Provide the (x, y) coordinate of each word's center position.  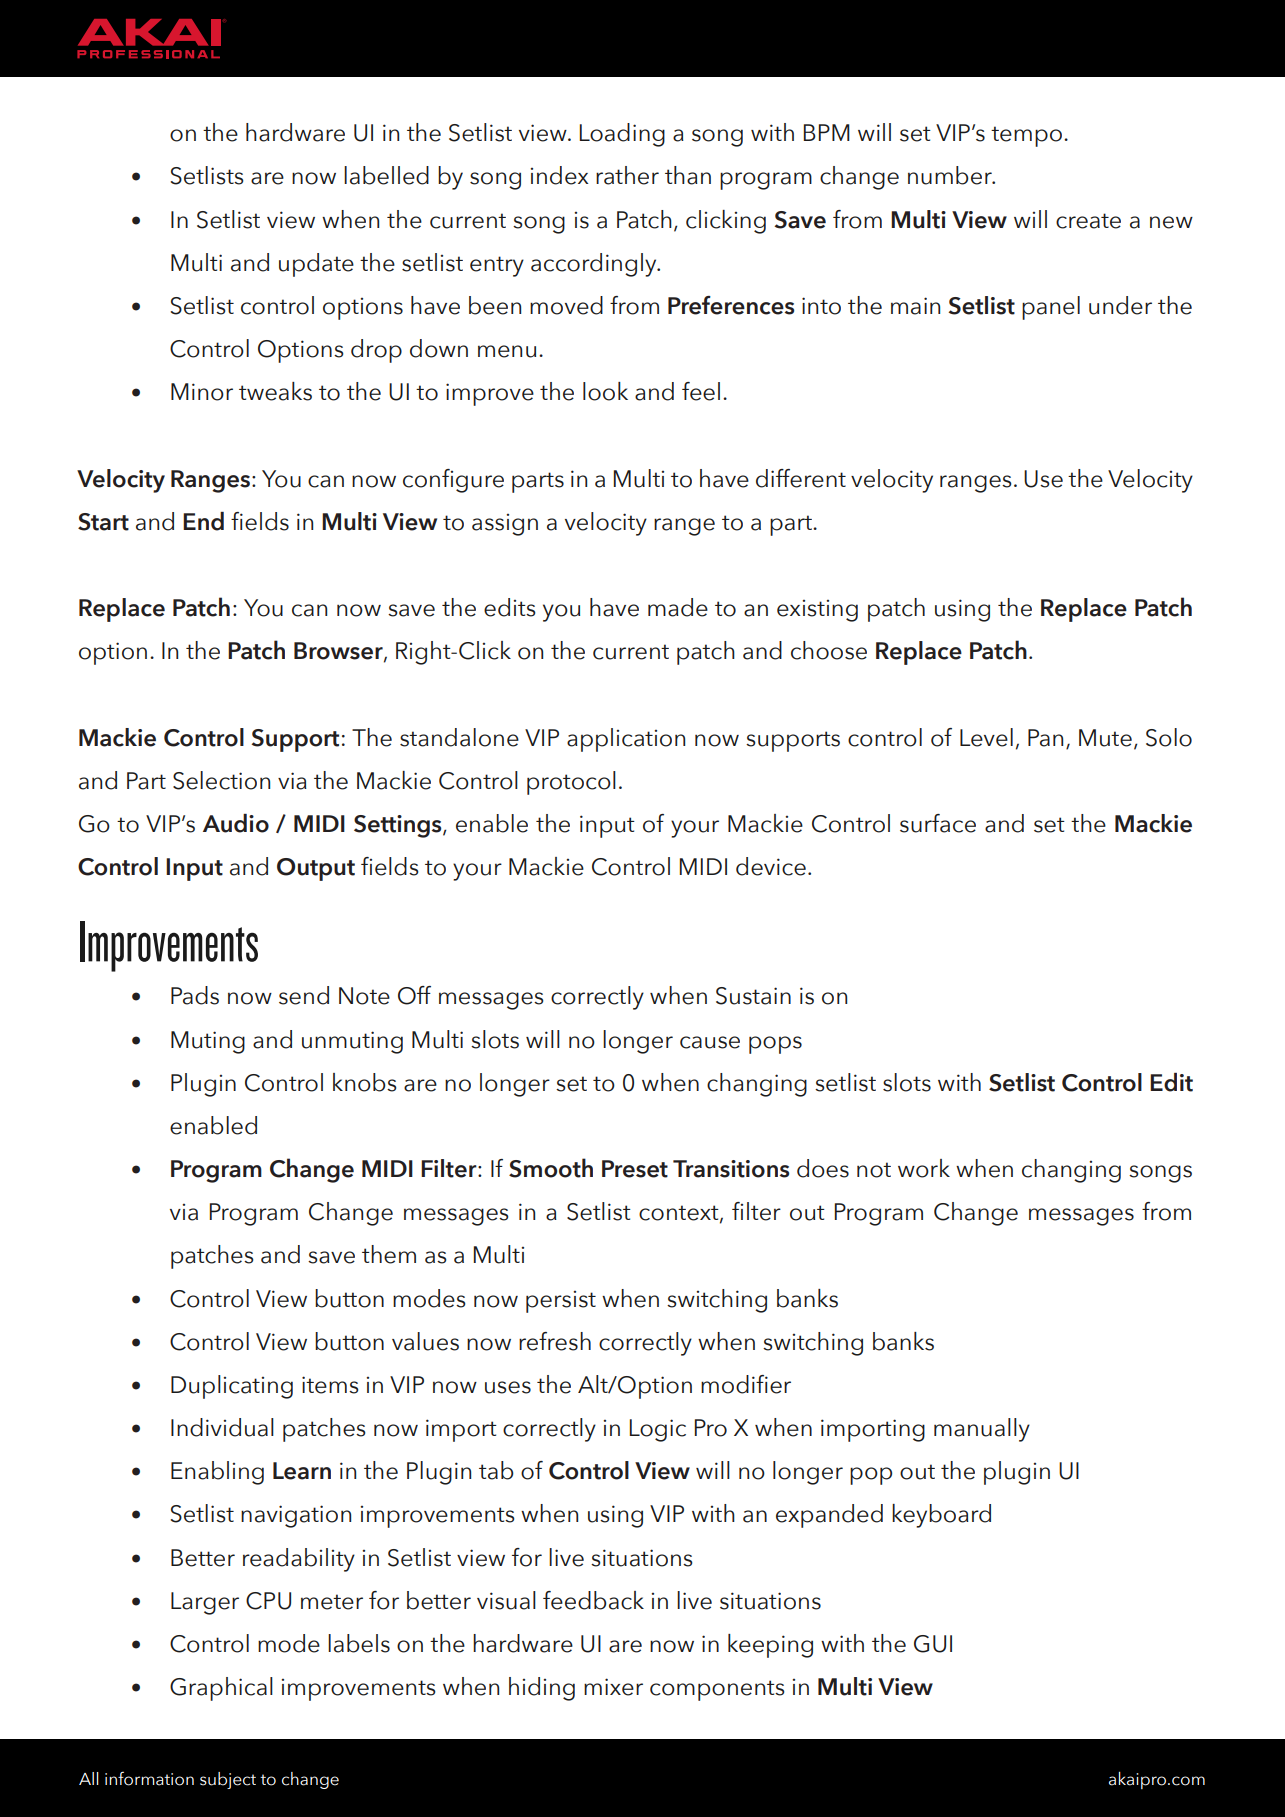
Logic (658, 1430)
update (316, 265)
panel (1051, 308)
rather (627, 175)
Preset (635, 1169)
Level (986, 737)
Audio (236, 823)
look (605, 391)
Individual (222, 1427)
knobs (365, 1082)
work (924, 1168)
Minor (202, 392)
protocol (571, 783)
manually (982, 1430)
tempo (1026, 136)
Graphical (221, 1689)
